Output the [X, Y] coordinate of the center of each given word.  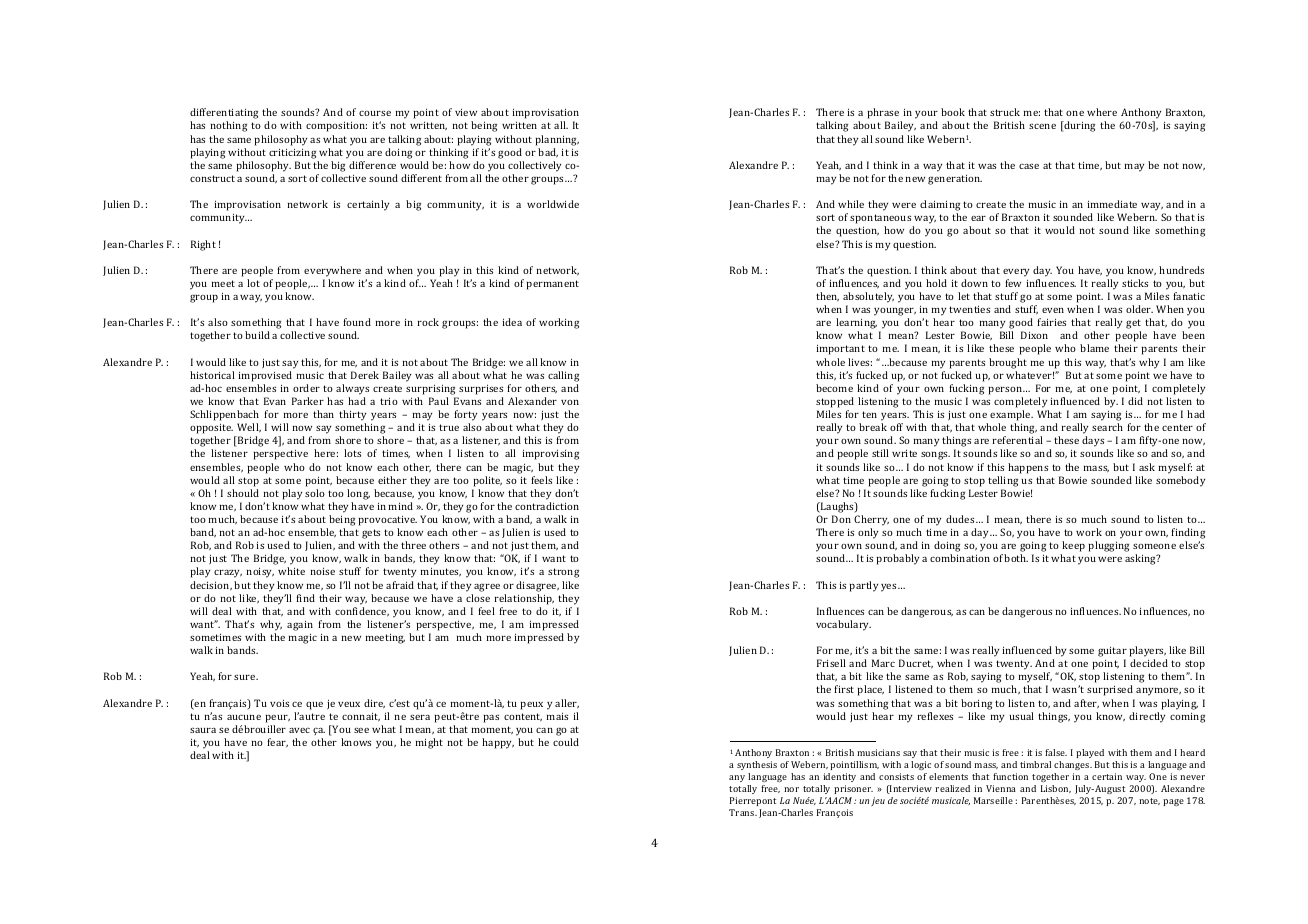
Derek [365, 375]
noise [323, 571]
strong [563, 573]
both [1016, 558]
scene [1042, 126]
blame [1094, 348]
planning [557, 140]
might [429, 743]
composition [336, 126]
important [841, 349]
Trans [743, 812]
